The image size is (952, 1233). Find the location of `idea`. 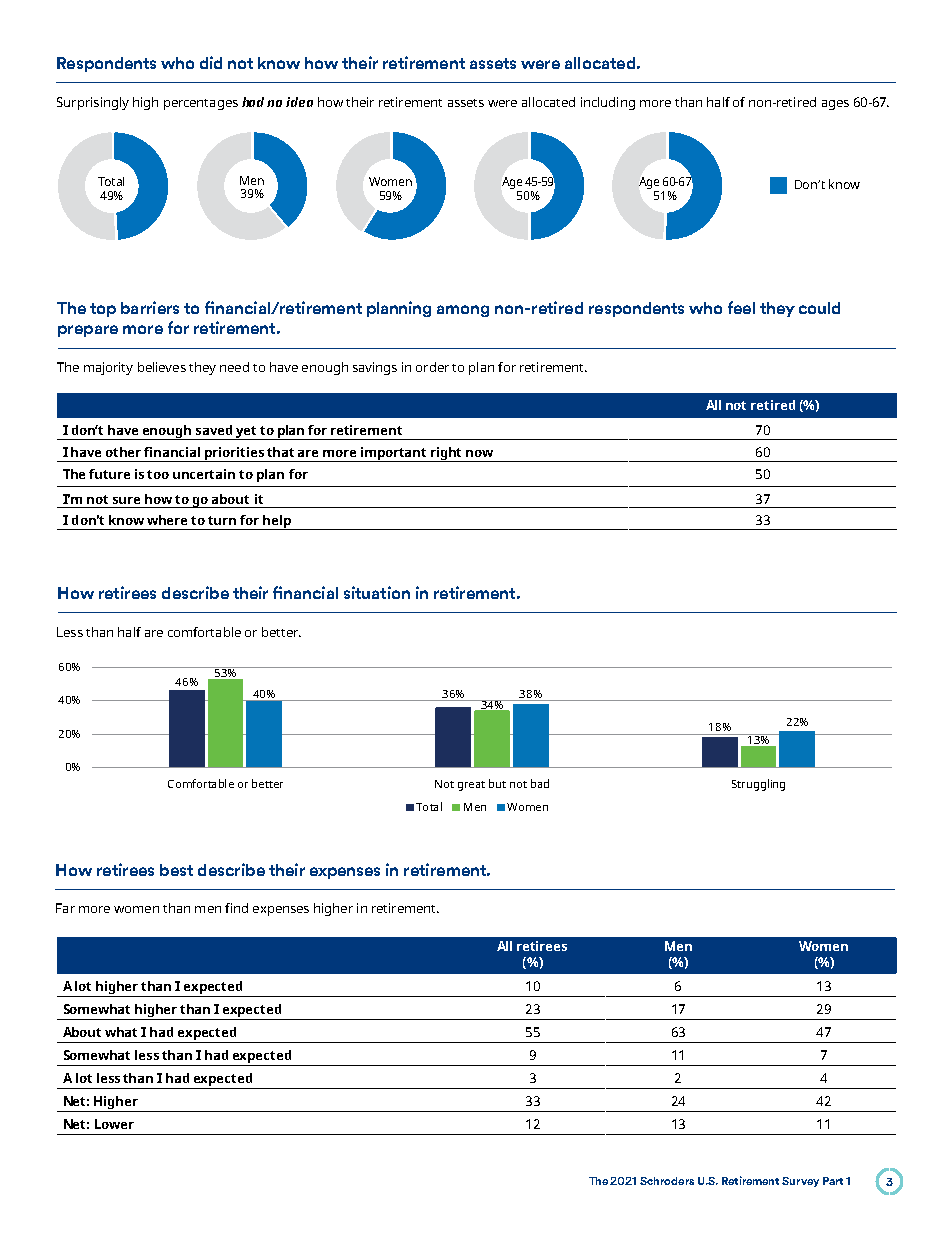

idea is located at coordinates (299, 102).
